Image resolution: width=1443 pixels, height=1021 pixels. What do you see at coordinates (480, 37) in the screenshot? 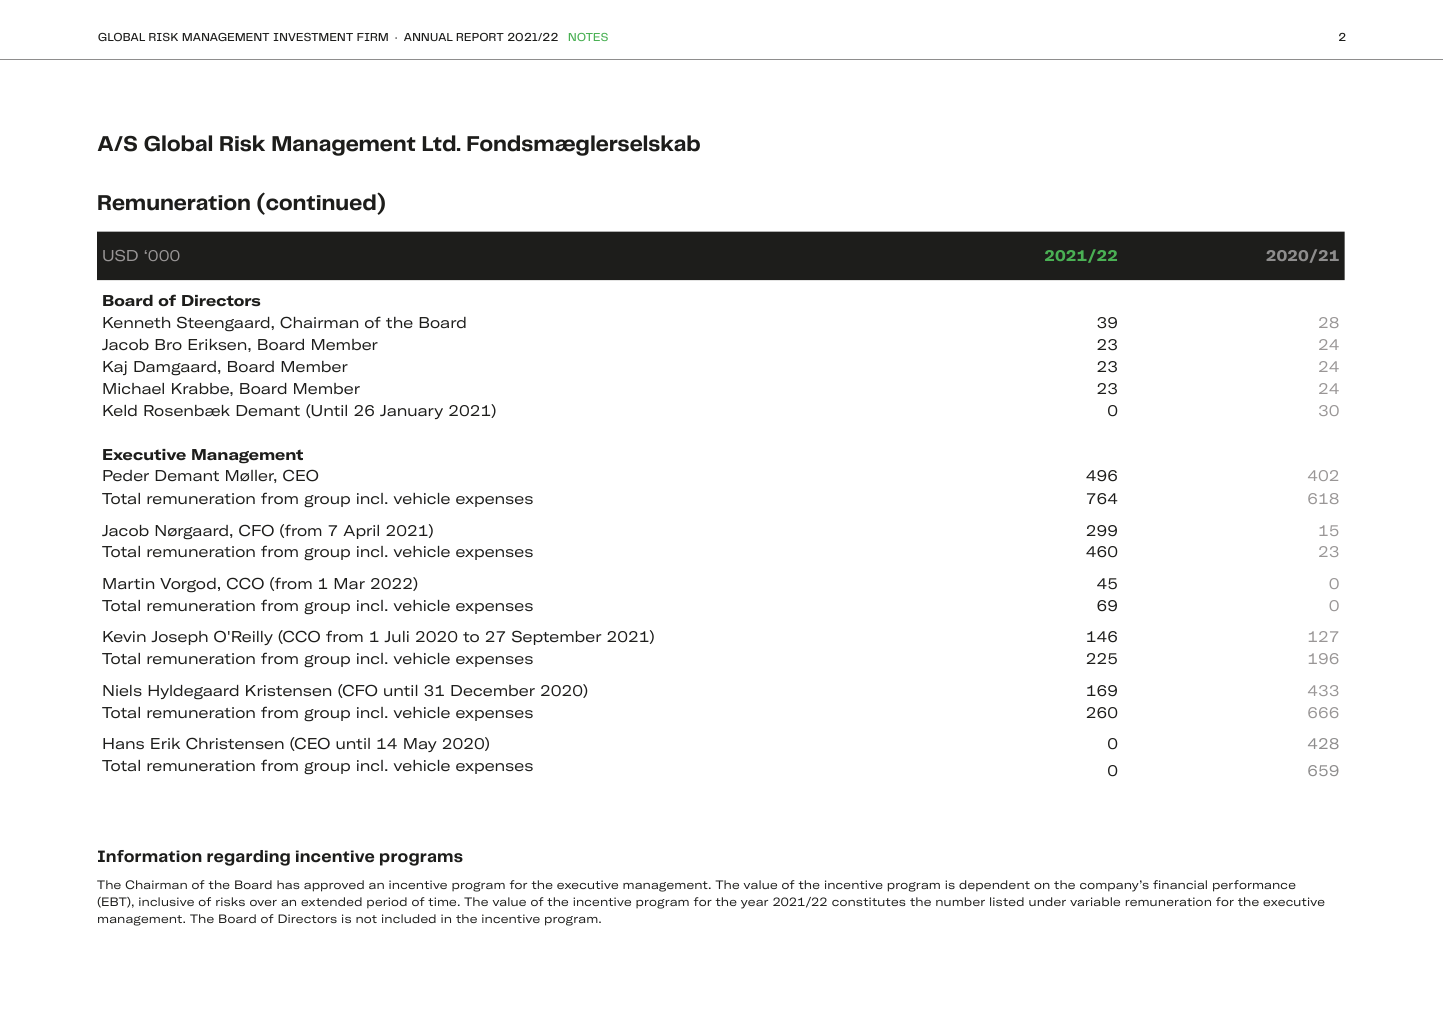
I see `REPORT` at bounding box center [480, 37].
